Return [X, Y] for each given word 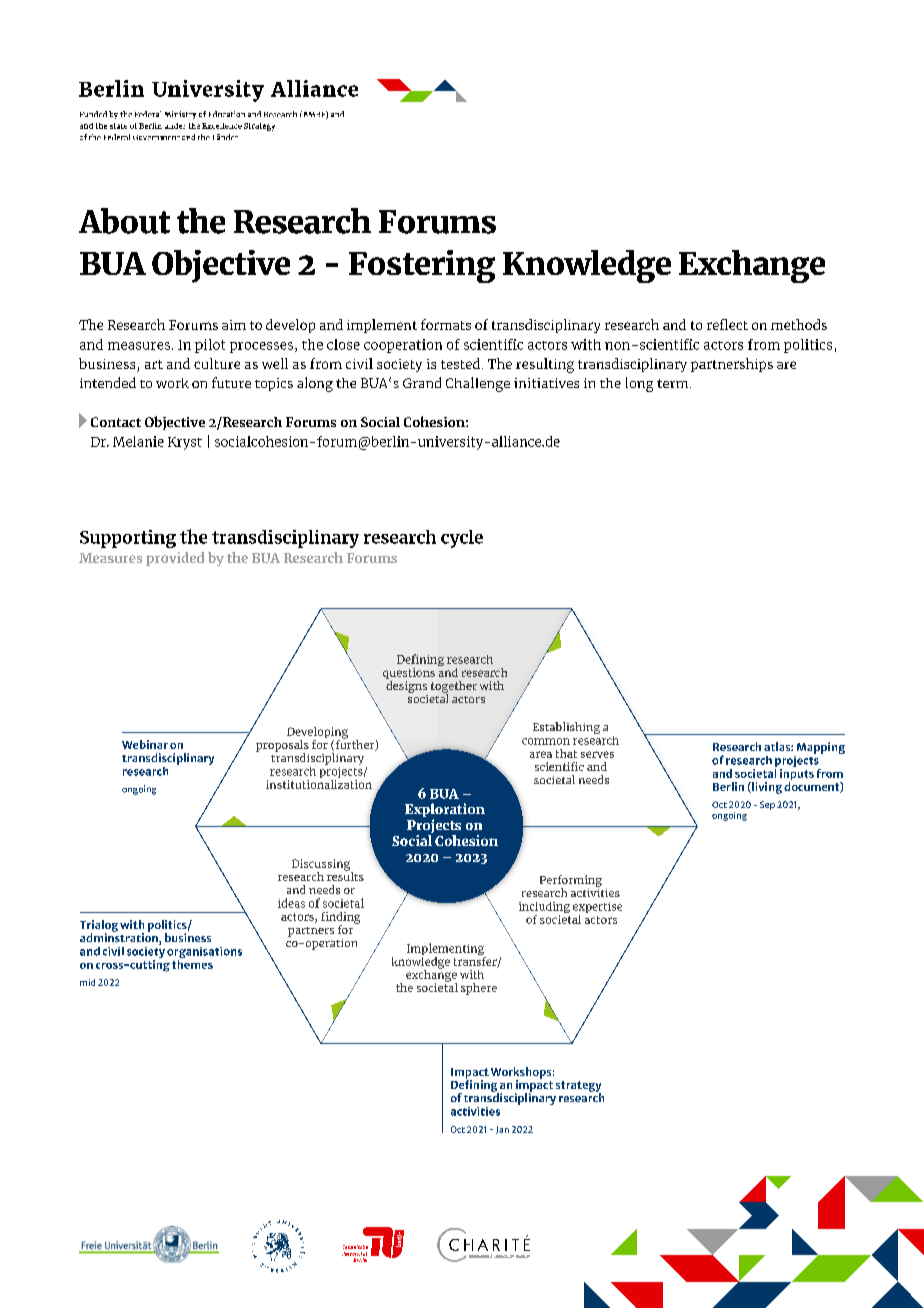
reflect [727, 324]
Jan [502, 1130]
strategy [578, 1087]
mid [87, 982]
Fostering [422, 266]
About [124, 221]
